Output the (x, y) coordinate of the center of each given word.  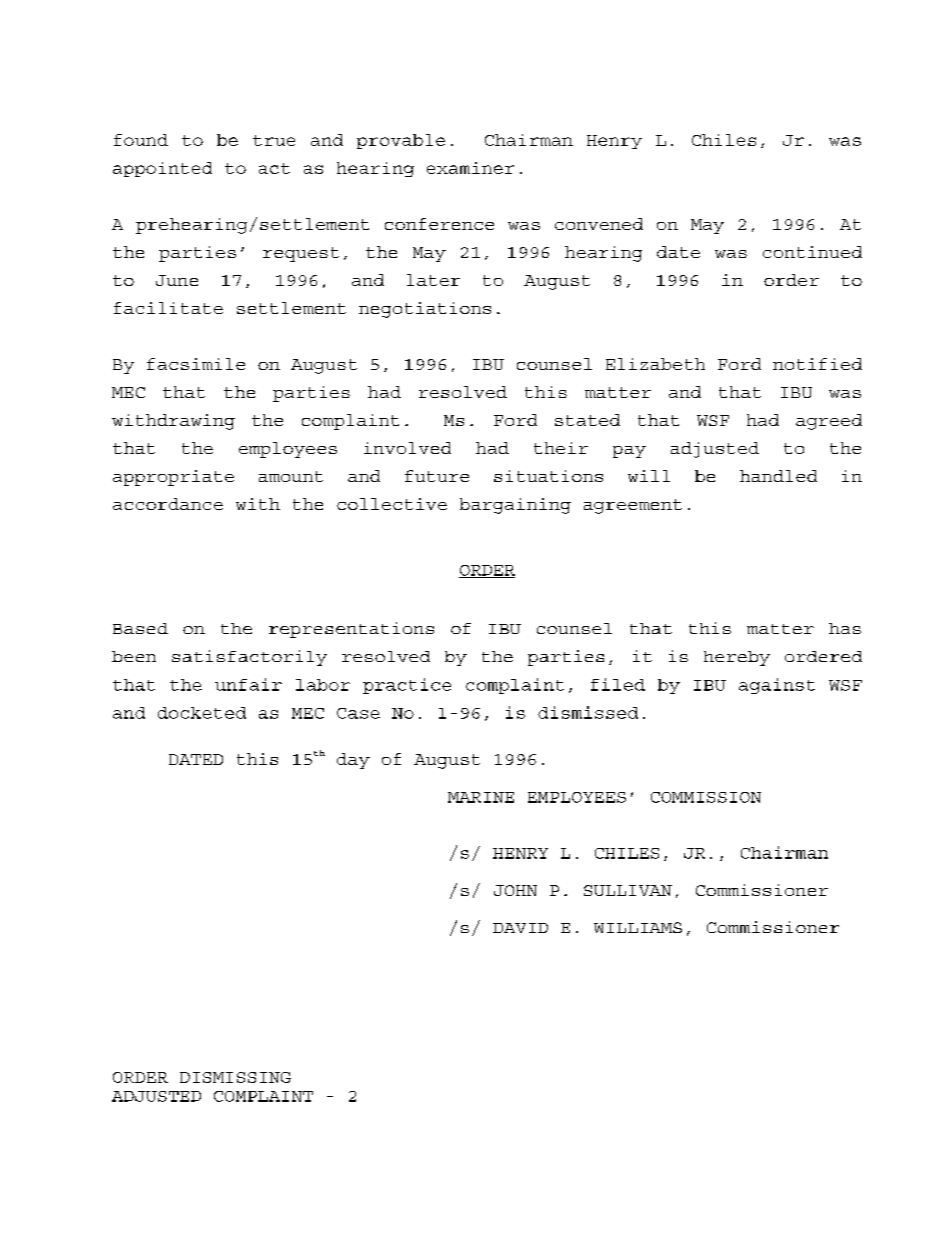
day (353, 761)
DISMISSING (235, 1077)
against (777, 686)
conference (439, 224)
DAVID (520, 928)
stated (587, 420)
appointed (162, 169)
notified (817, 364)
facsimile (196, 364)
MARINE (481, 797)
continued (812, 252)
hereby (737, 658)
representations (351, 630)
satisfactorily (249, 658)
